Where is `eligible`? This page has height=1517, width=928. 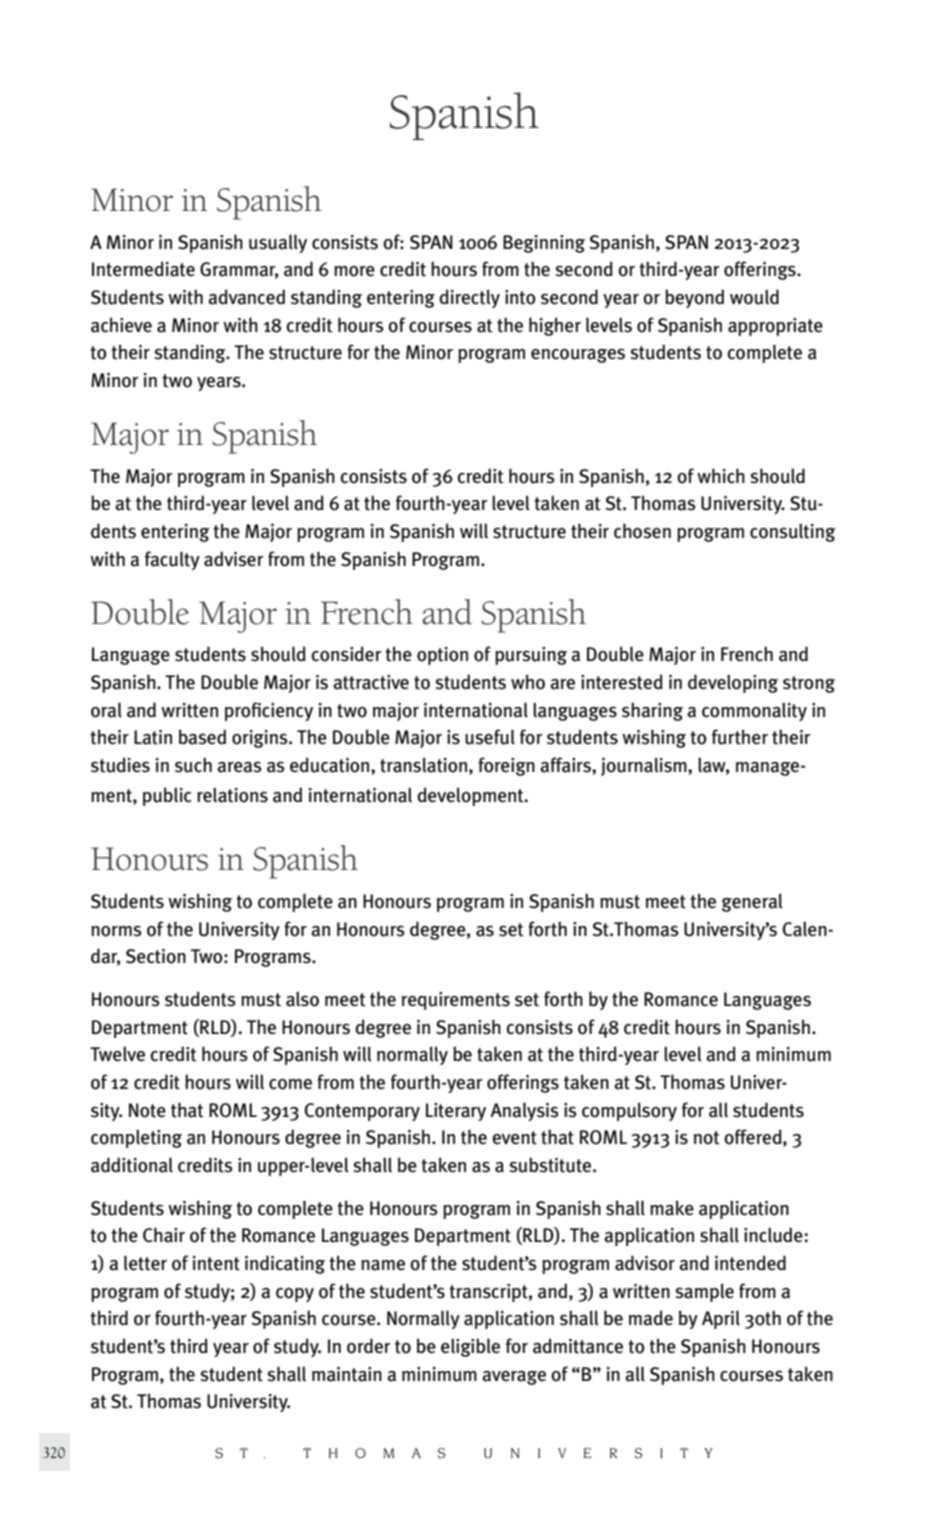
eligible is located at coordinates (470, 1347).
